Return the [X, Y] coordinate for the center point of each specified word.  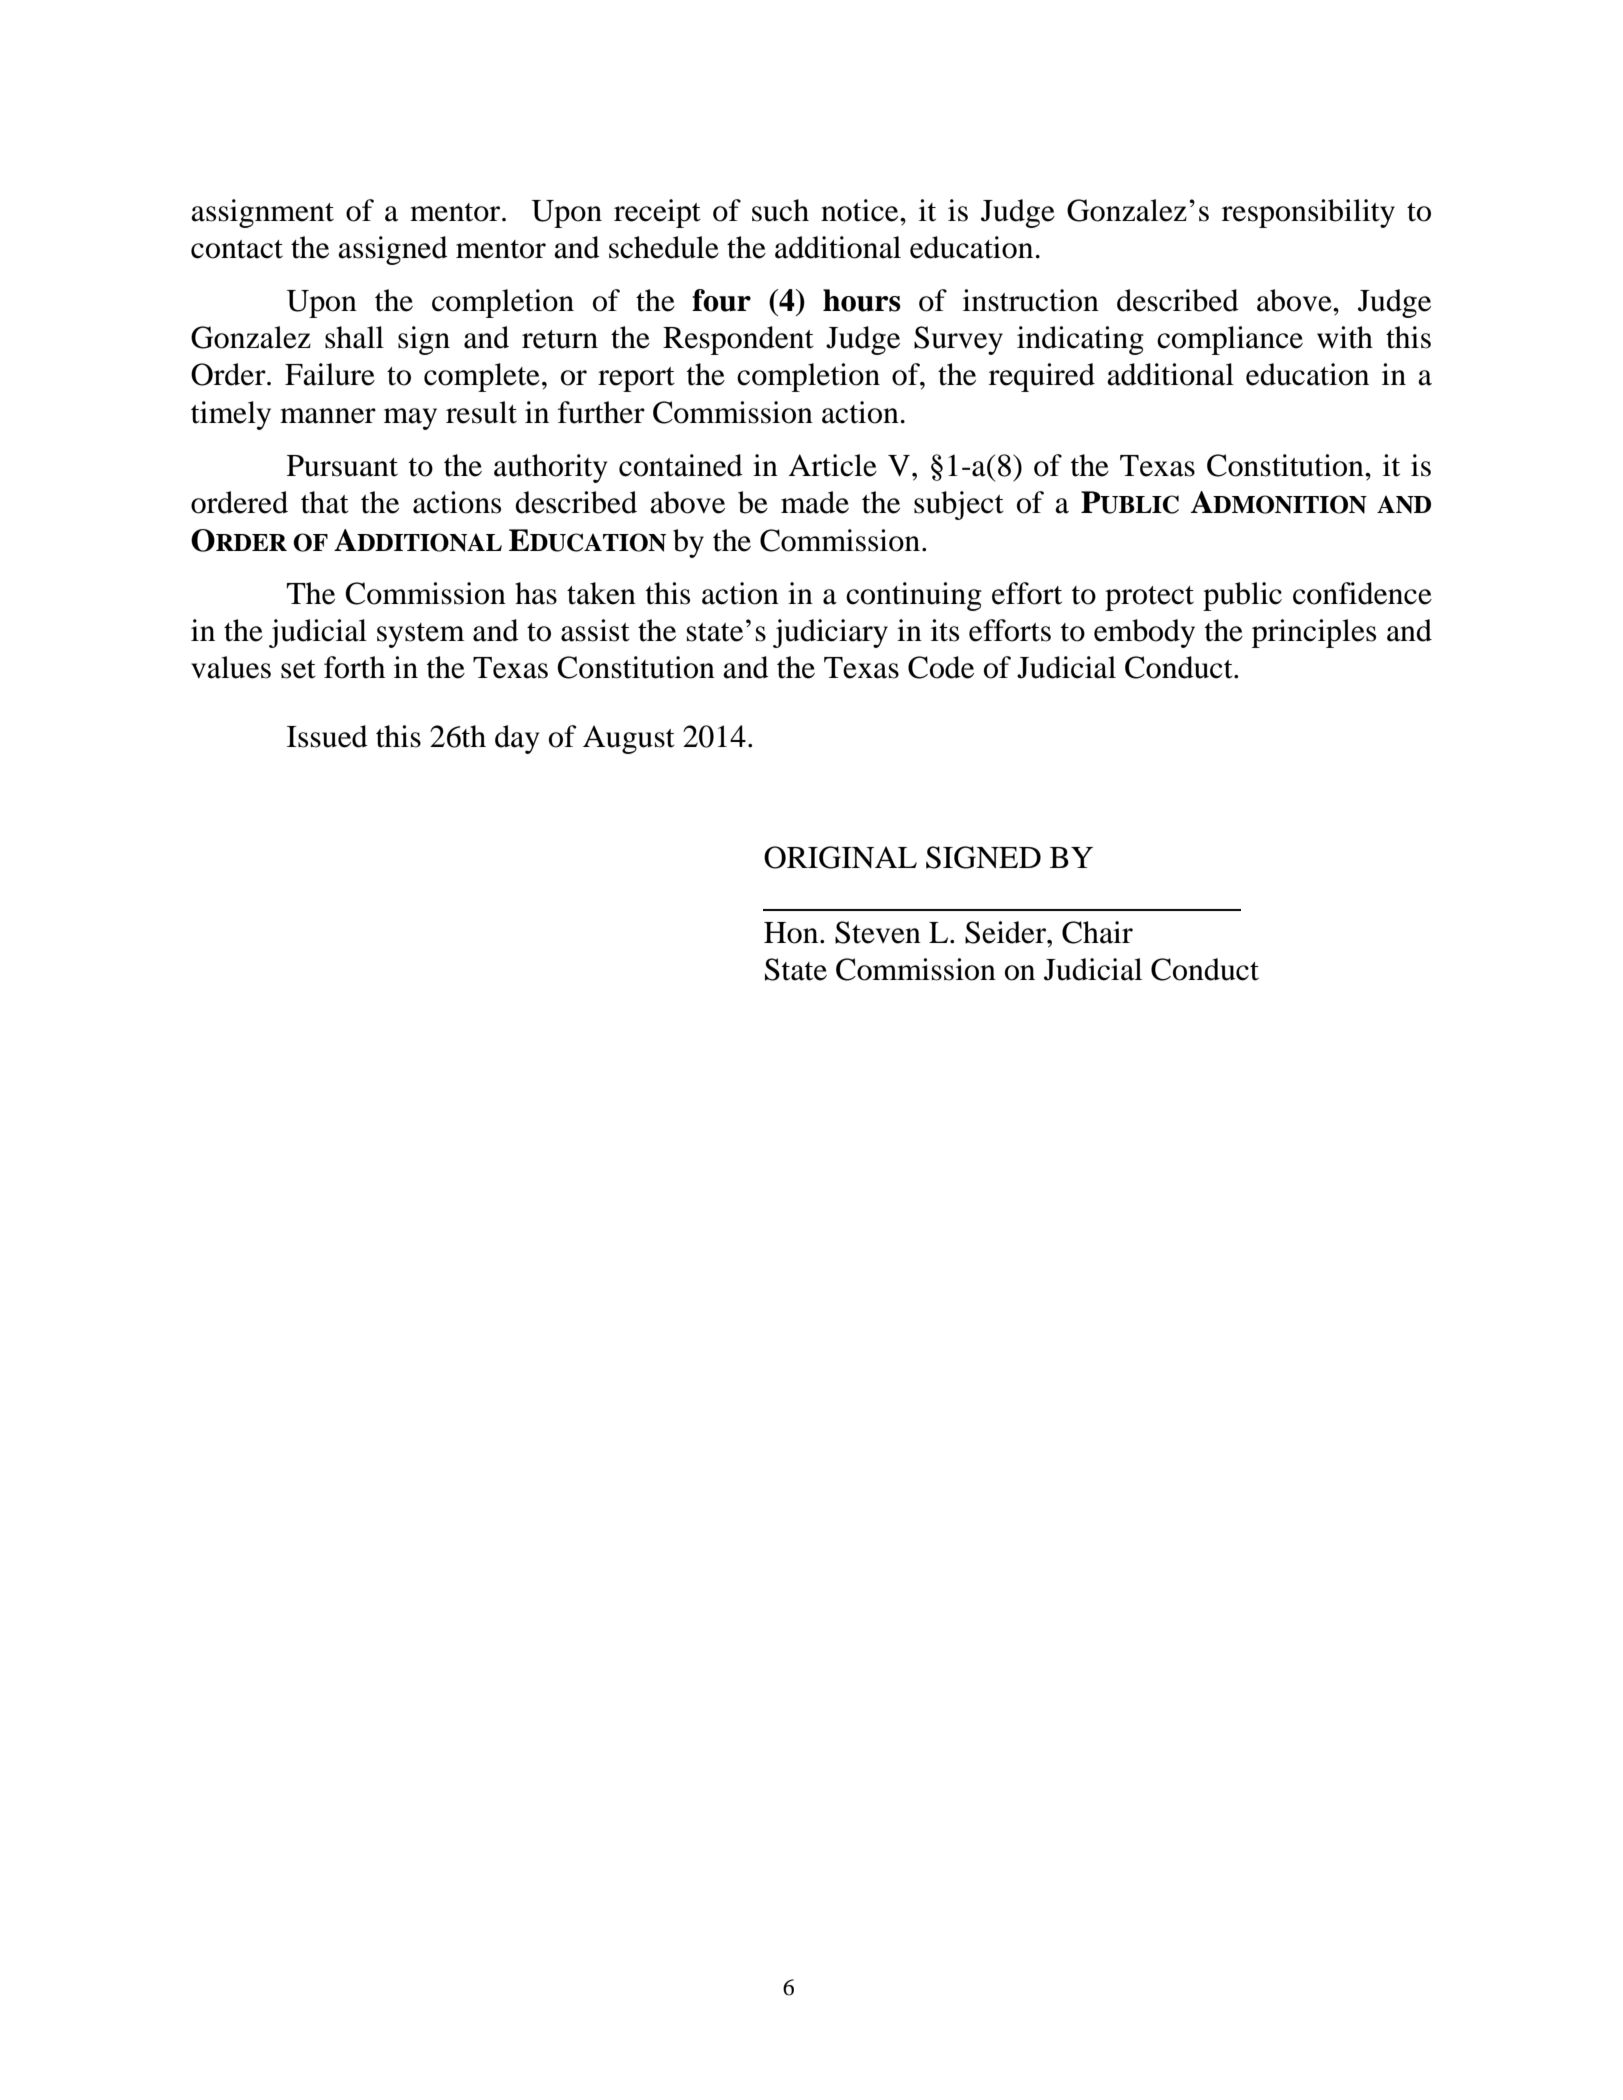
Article [832, 465]
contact [237, 249]
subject [959, 505]
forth [354, 667]
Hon [792, 933]
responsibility [1308, 213]
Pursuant [342, 466]
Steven [878, 932]
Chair [1097, 932]
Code [941, 667]
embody [1144, 633]
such [780, 210]
